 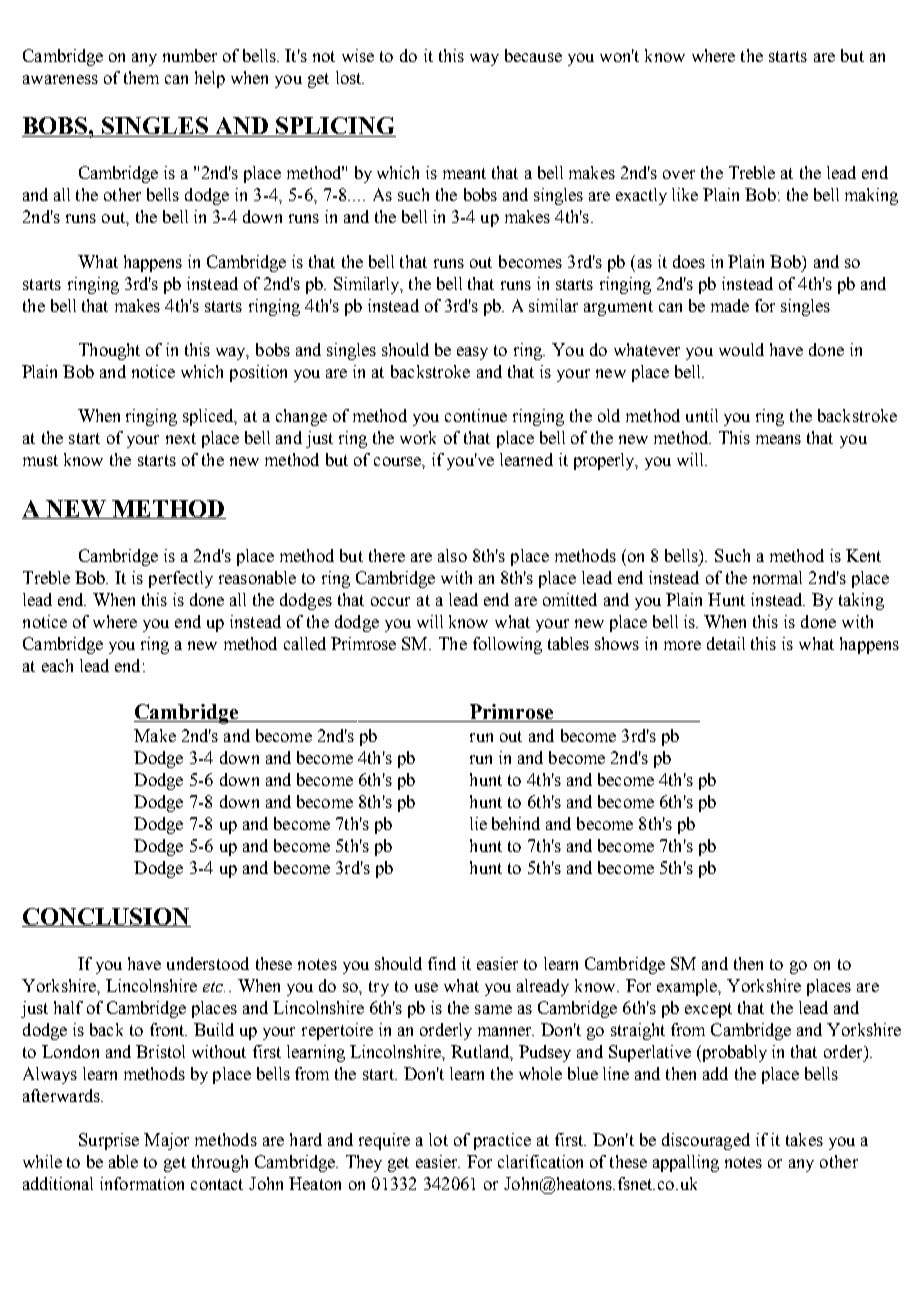 What do you see at coordinates (57, 665) in the screenshot?
I see `each` at bounding box center [57, 665].
